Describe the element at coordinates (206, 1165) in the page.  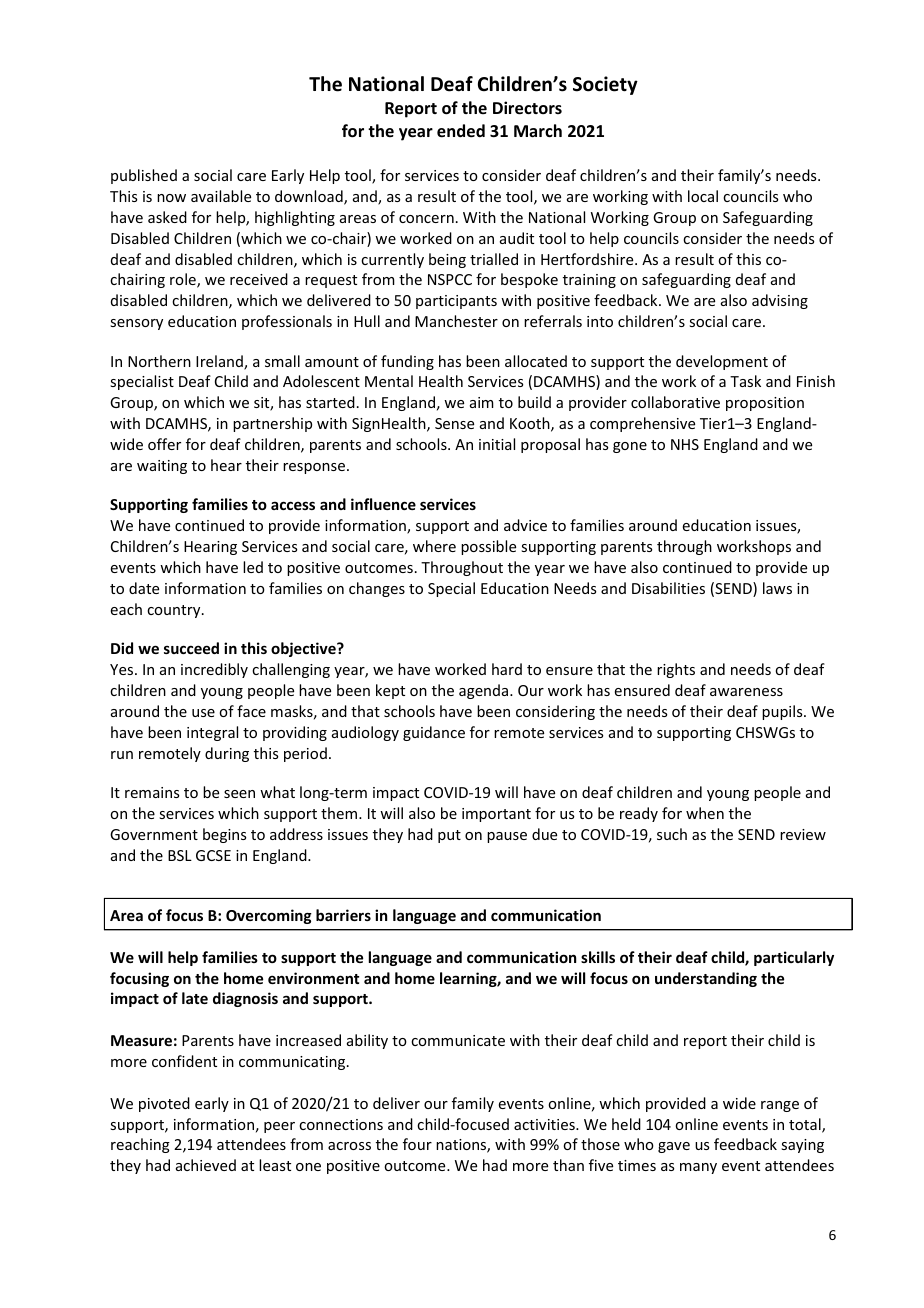
I see `achieved` at that location.
